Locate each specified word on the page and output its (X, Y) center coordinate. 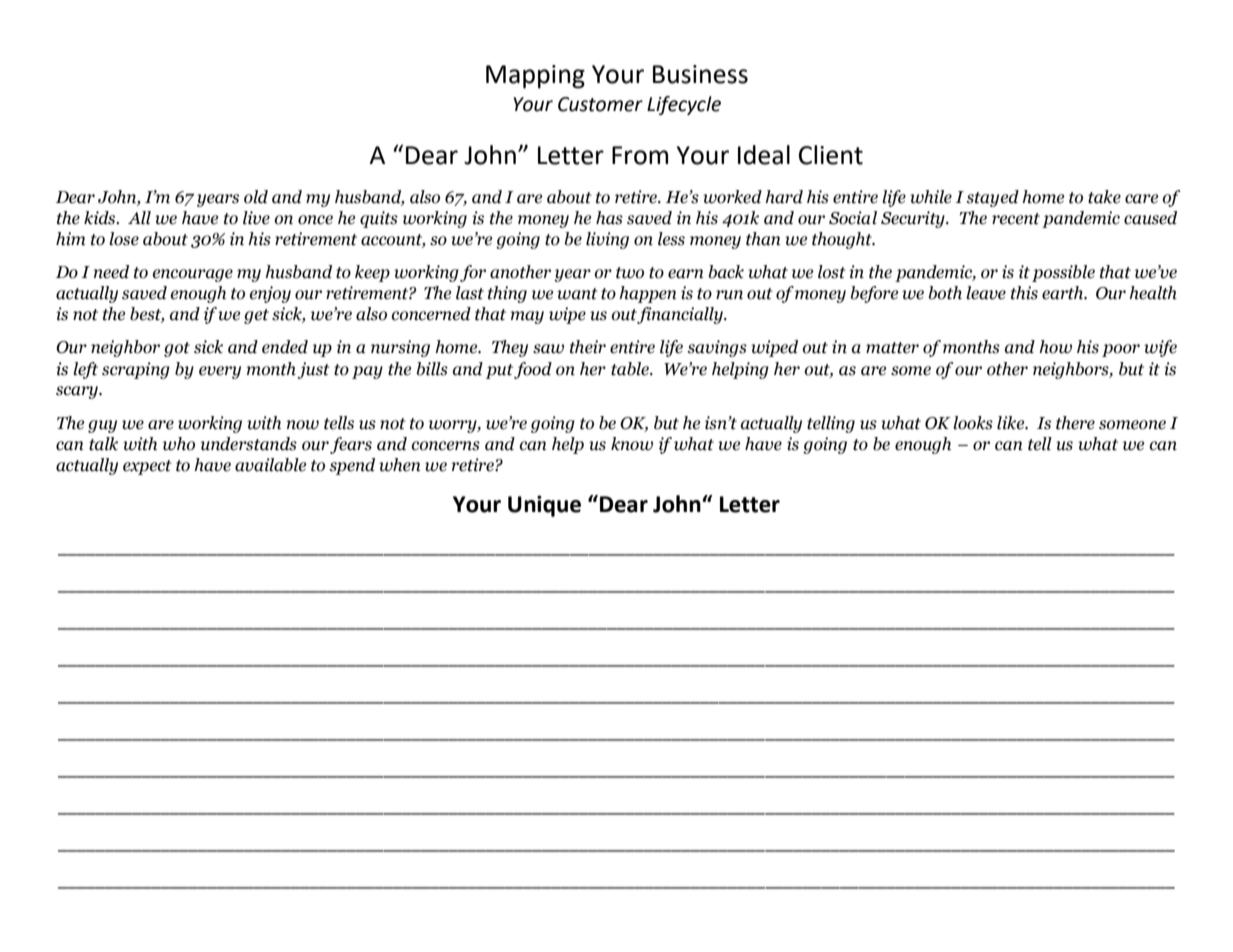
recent (1016, 219)
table (631, 369)
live (256, 218)
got (177, 349)
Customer (600, 104)
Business (700, 74)
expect (147, 467)
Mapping (535, 77)
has (609, 218)
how (1055, 347)
